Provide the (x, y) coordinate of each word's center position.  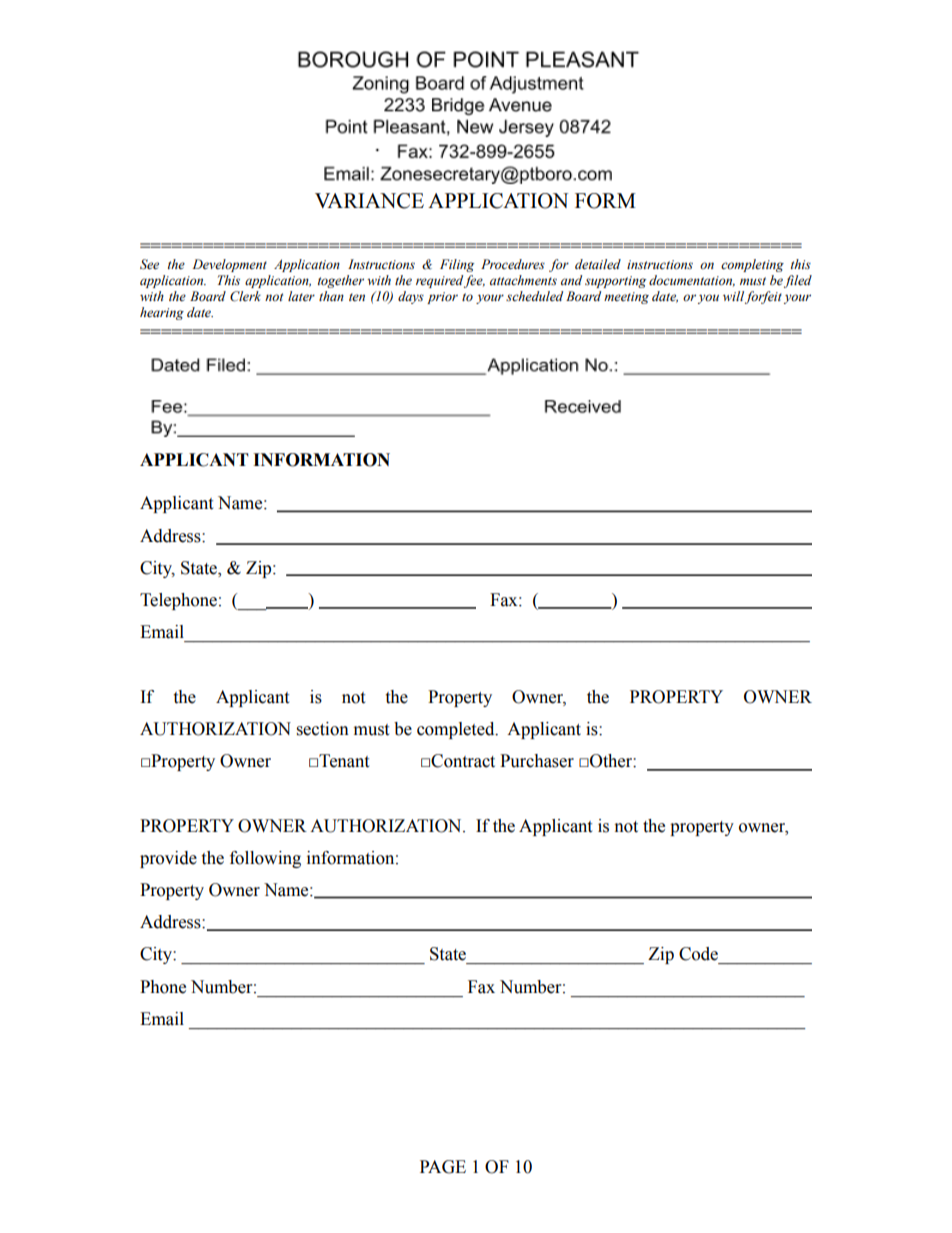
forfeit (763, 297)
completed (457, 730)
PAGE (443, 1167)
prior (442, 298)
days (411, 297)
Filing (457, 265)
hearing (162, 313)
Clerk (245, 296)
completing (752, 265)
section (323, 729)
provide (168, 859)
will (733, 296)
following (265, 859)
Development (229, 265)
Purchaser (537, 761)
